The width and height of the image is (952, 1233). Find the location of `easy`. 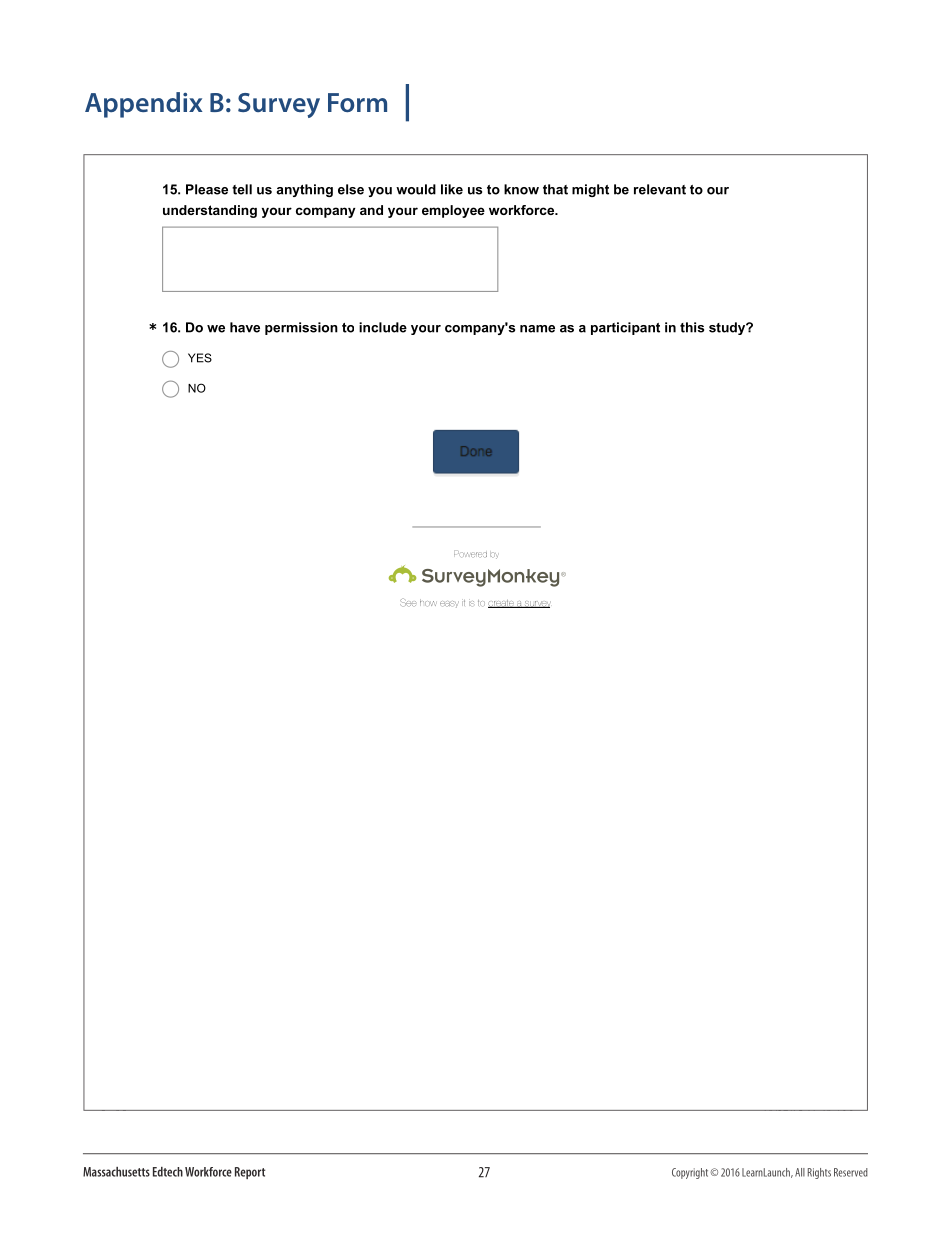

easy is located at coordinates (449, 604).
